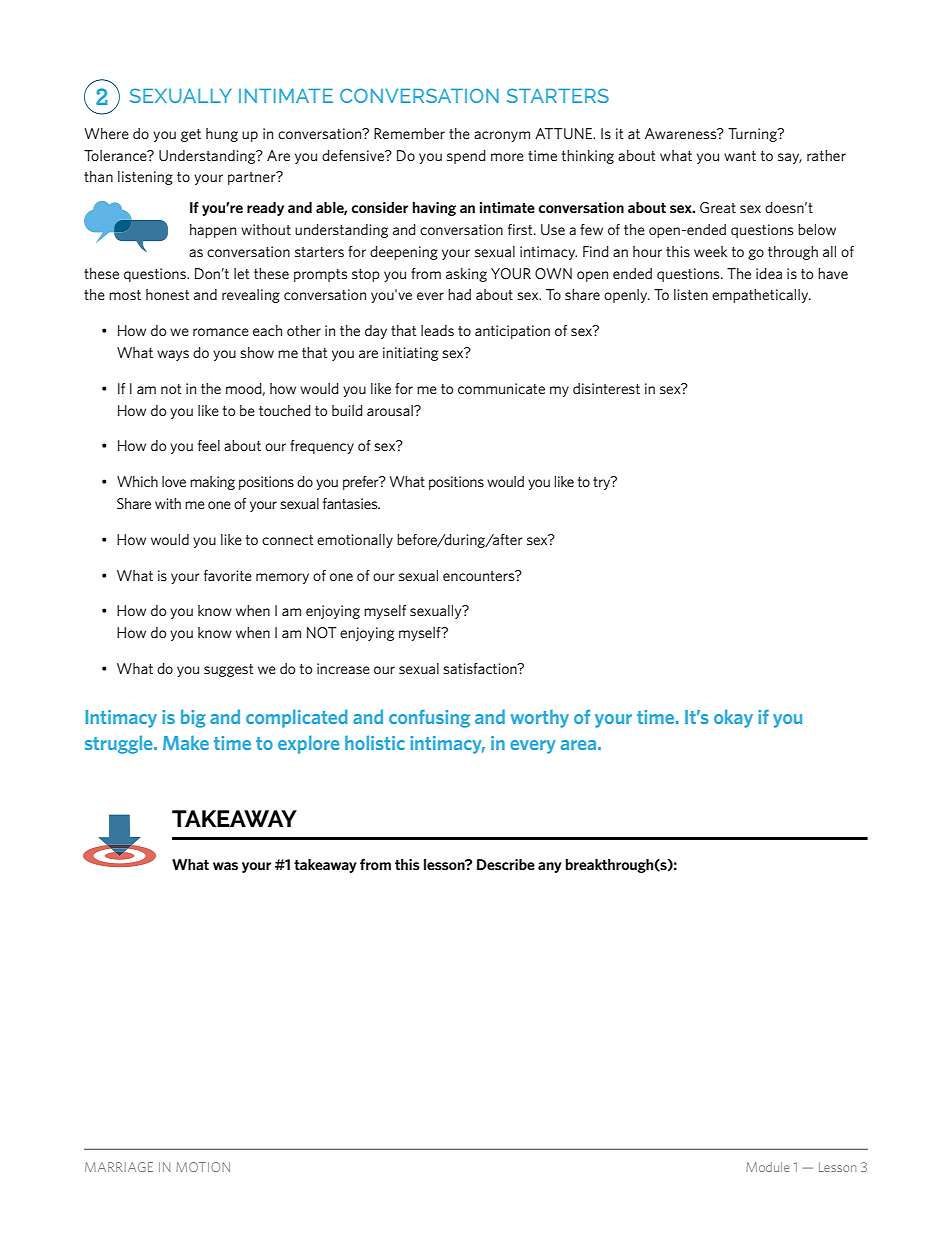 The image size is (952, 1233). What do you see at coordinates (550, 867) in the document?
I see `any` at bounding box center [550, 867].
